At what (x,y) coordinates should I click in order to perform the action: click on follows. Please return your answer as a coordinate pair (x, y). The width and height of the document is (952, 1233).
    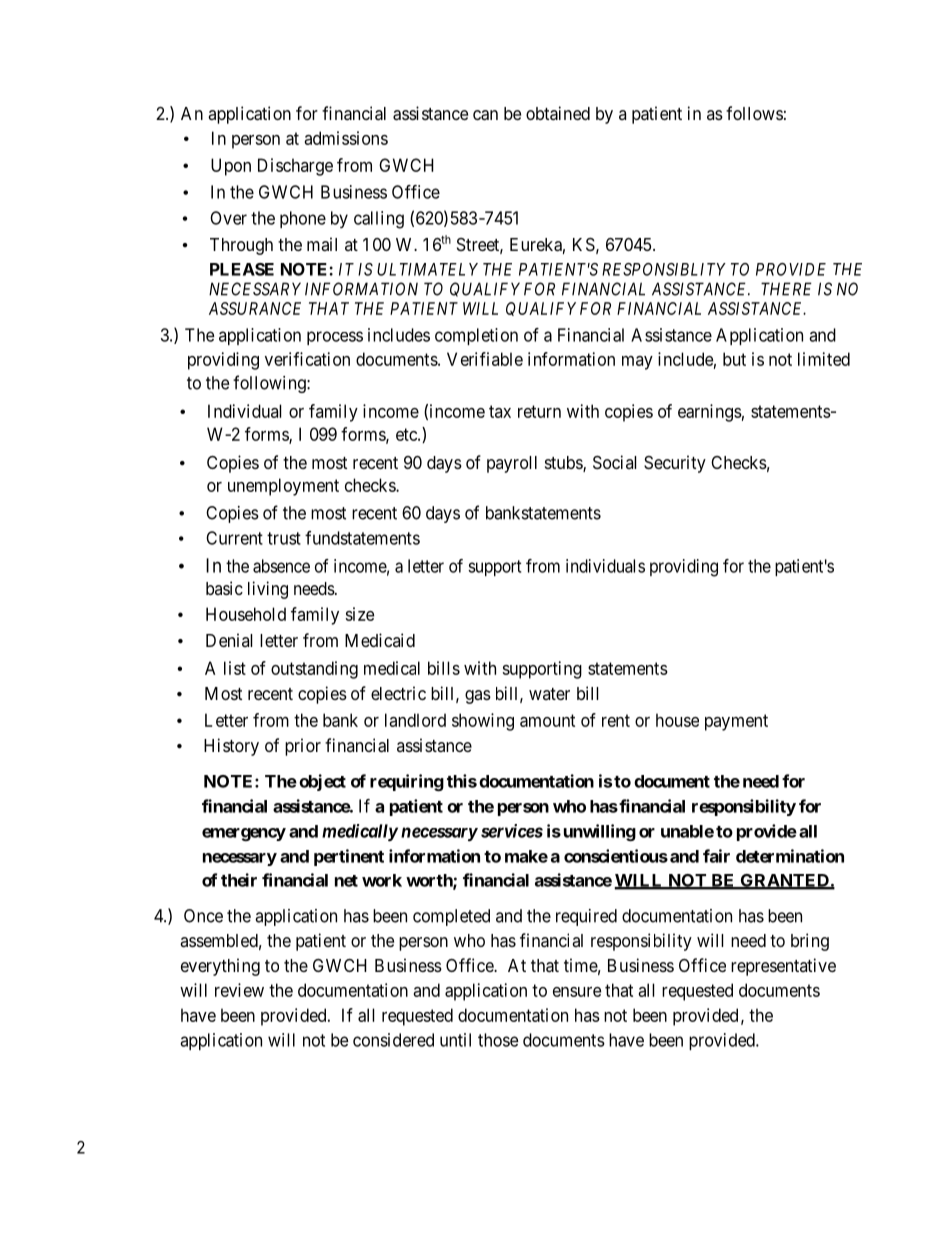
    Looking at the image, I should click on (754, 113).
